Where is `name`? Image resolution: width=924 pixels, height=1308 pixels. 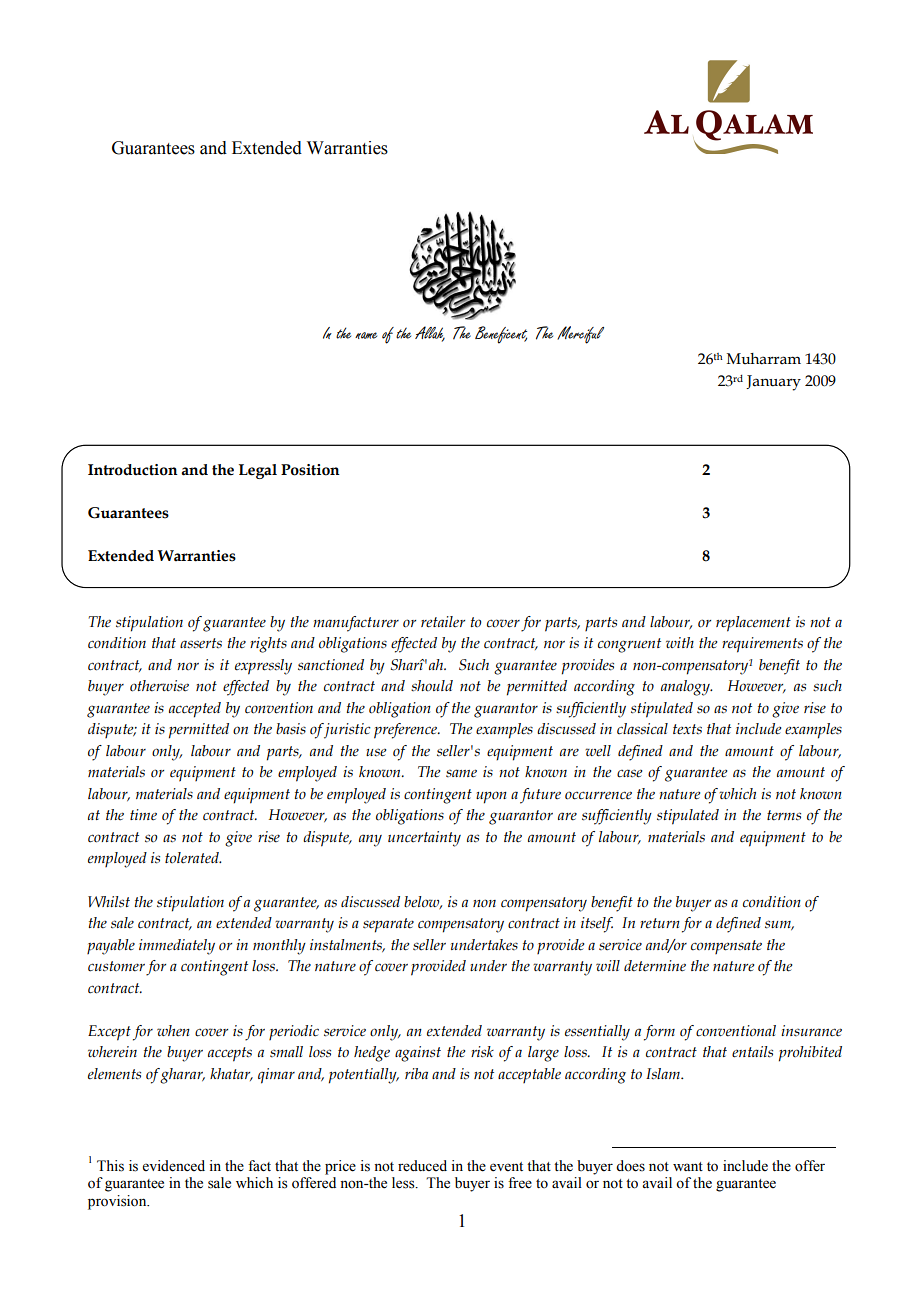
name is located at coordinates (366, 335).
